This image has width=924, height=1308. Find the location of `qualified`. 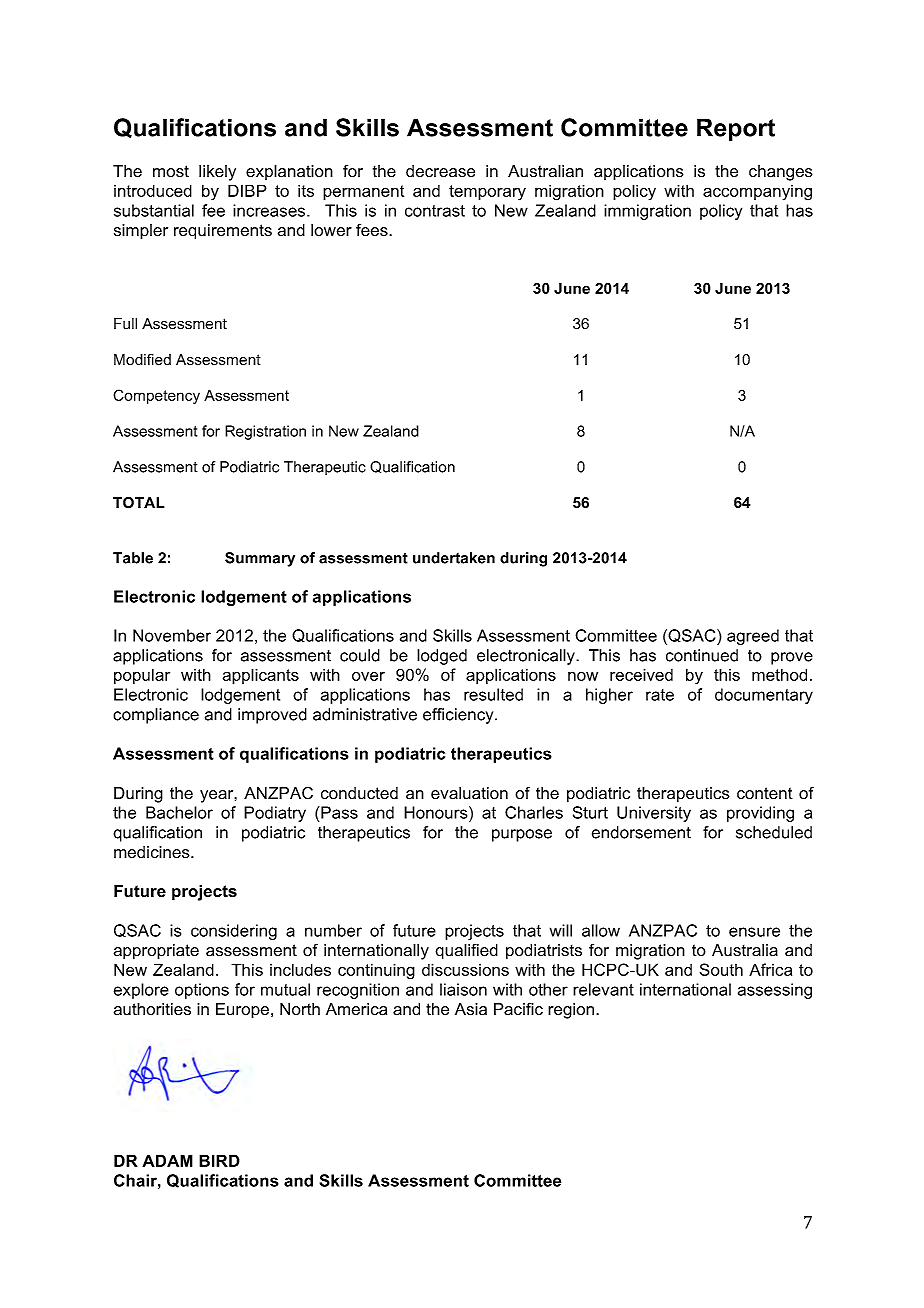

qualified is located at coordinates (466, 951).
